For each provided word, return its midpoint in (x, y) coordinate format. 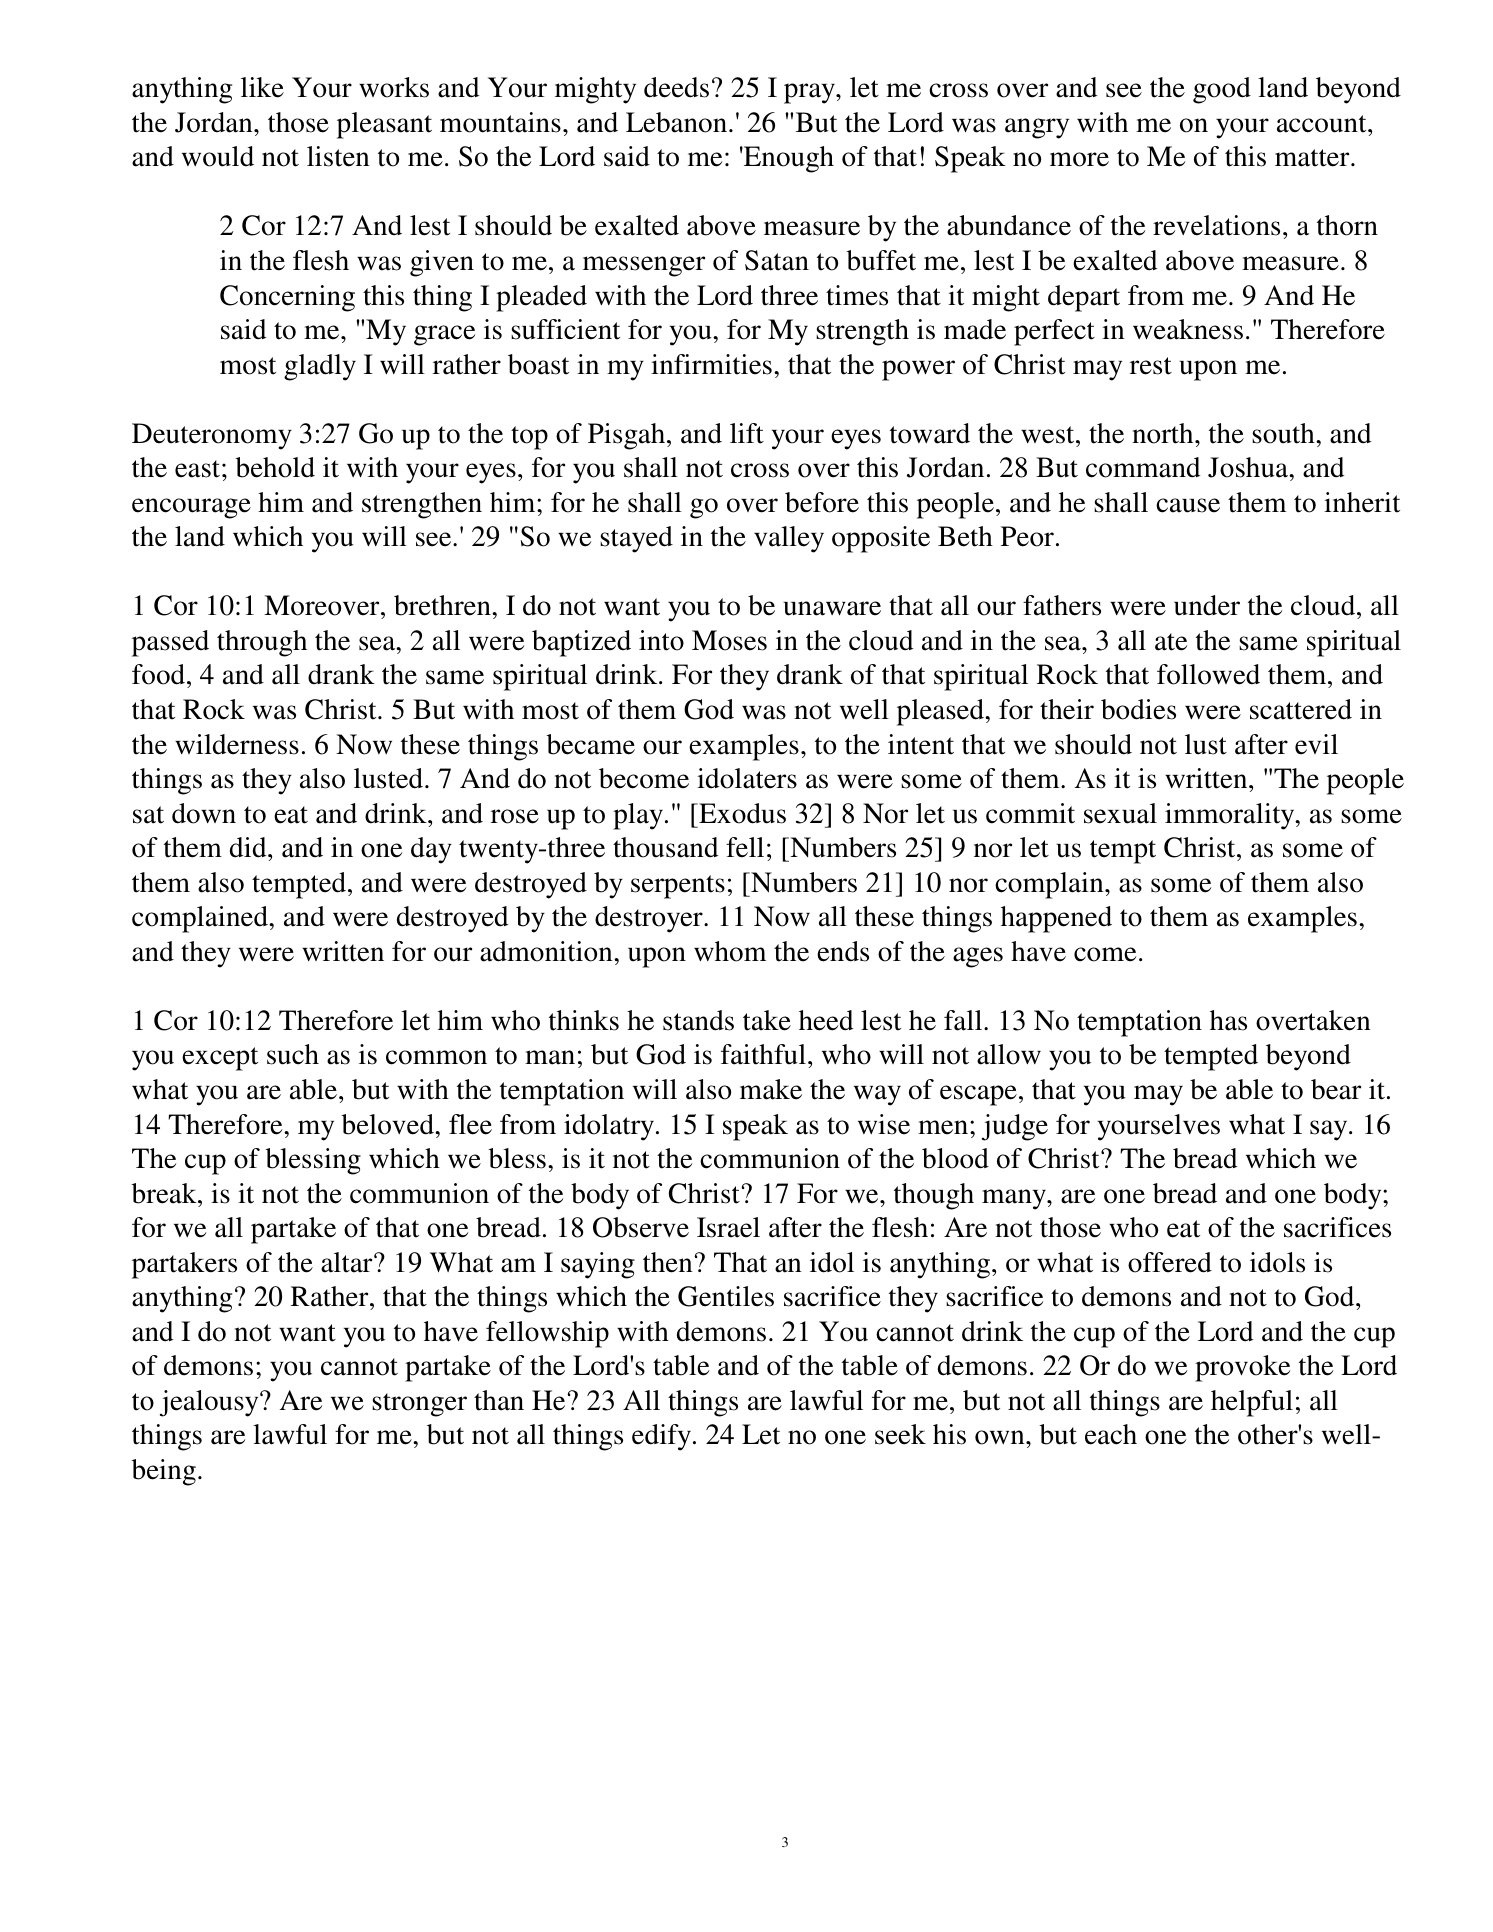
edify (661, 1437)
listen (338, 156)
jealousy (210, 1403)
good (1222, 90)
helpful (1252, 1403)
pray (810, 93)
